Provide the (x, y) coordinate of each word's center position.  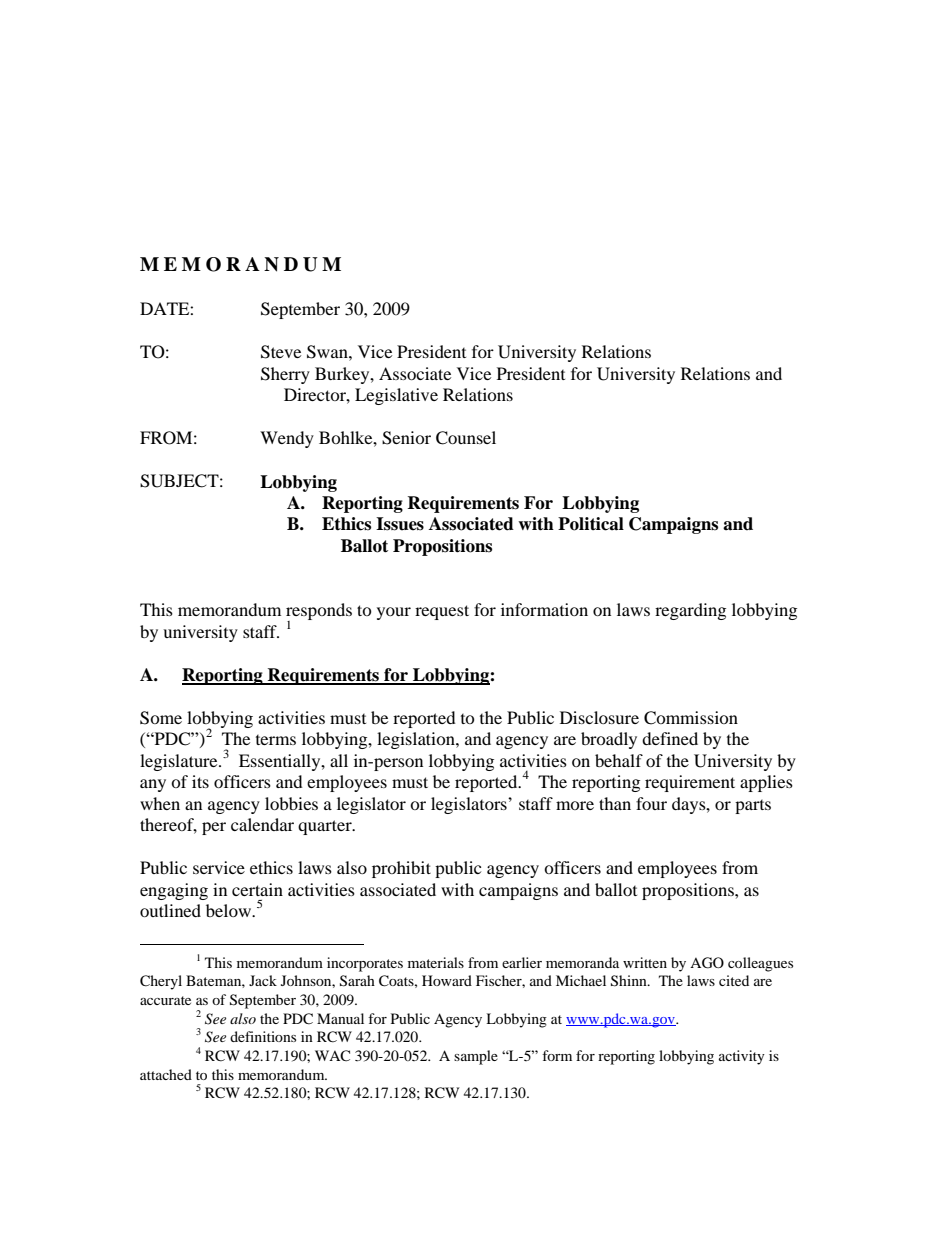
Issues (400, 524)
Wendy (287, 439)
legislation (417, 740)
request (442, 612)
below (229, 910)
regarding (690, 611)
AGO (707, 963)
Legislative (396, 396)
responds (319, 613)
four (651, 803)
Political (591, 524)
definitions (263, 1036)
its (200, 781)
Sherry (285, 375)
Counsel (466, 438)
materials (436, 962)
